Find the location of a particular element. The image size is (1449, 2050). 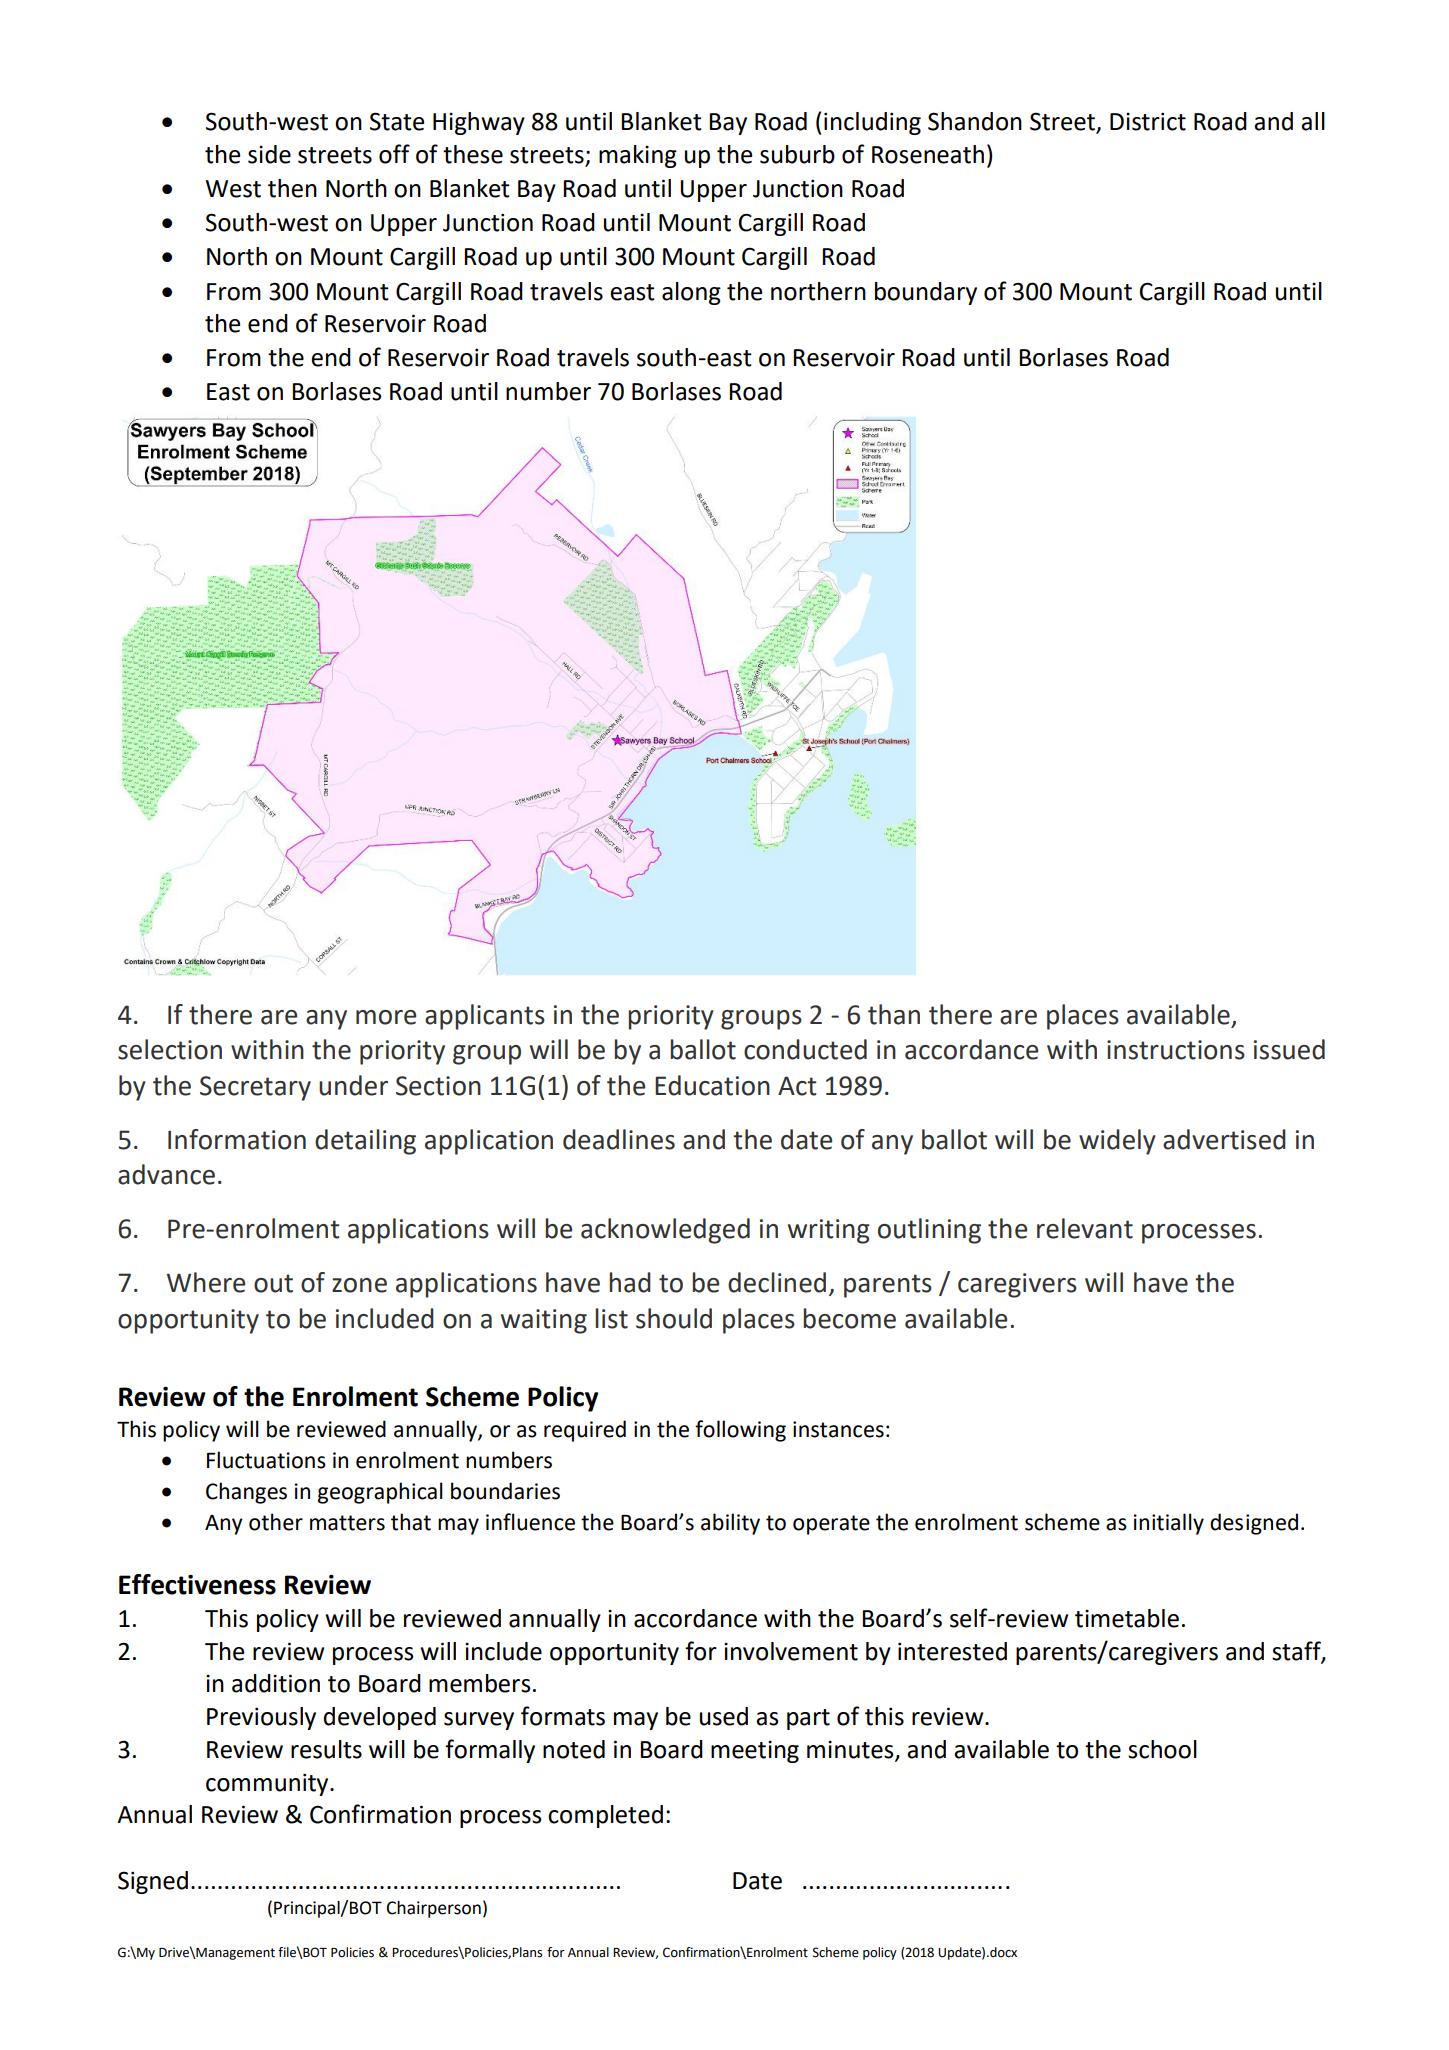

conducted is located at coordinates (805, 1049).
